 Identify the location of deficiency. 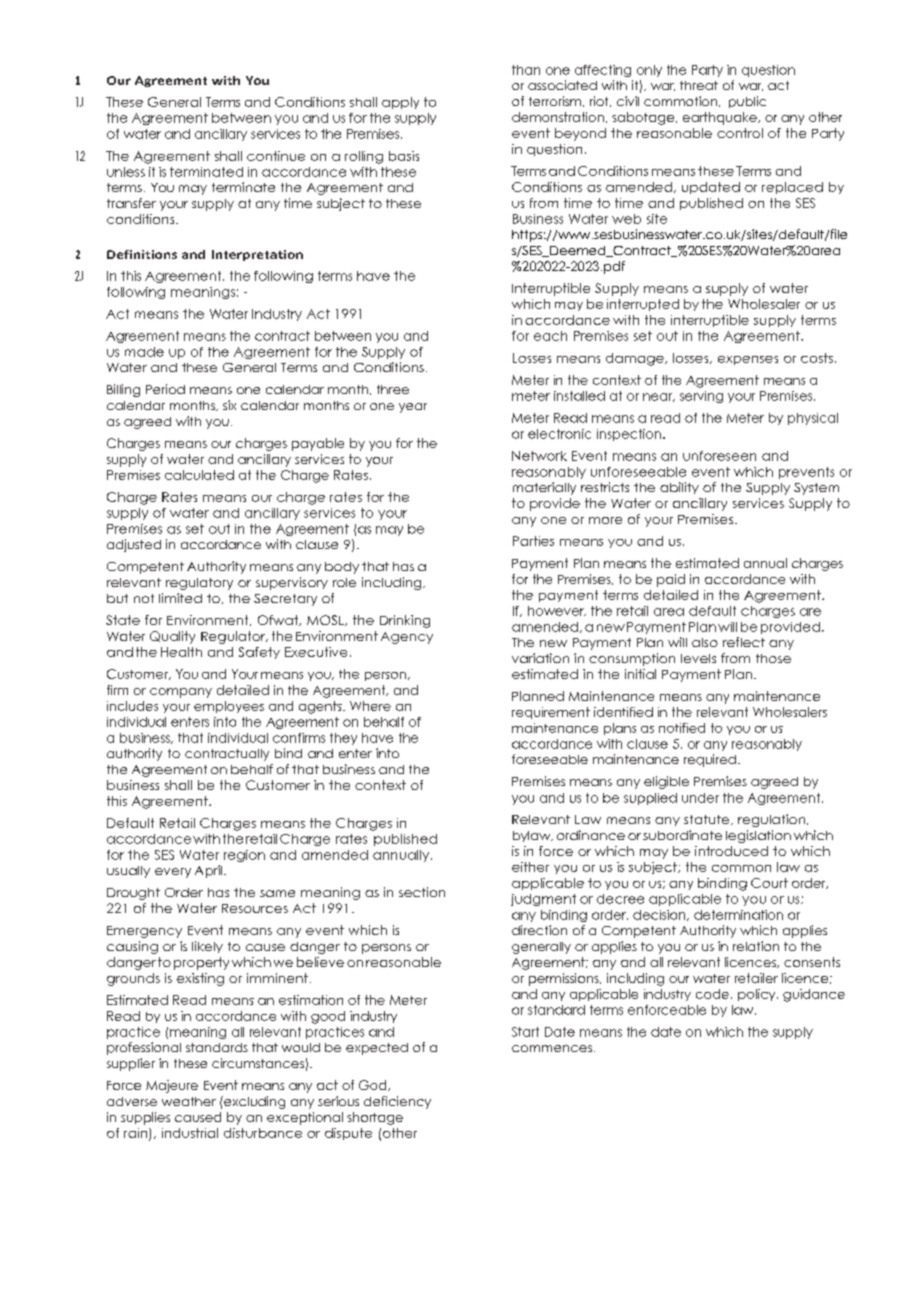
(397, 1102).
